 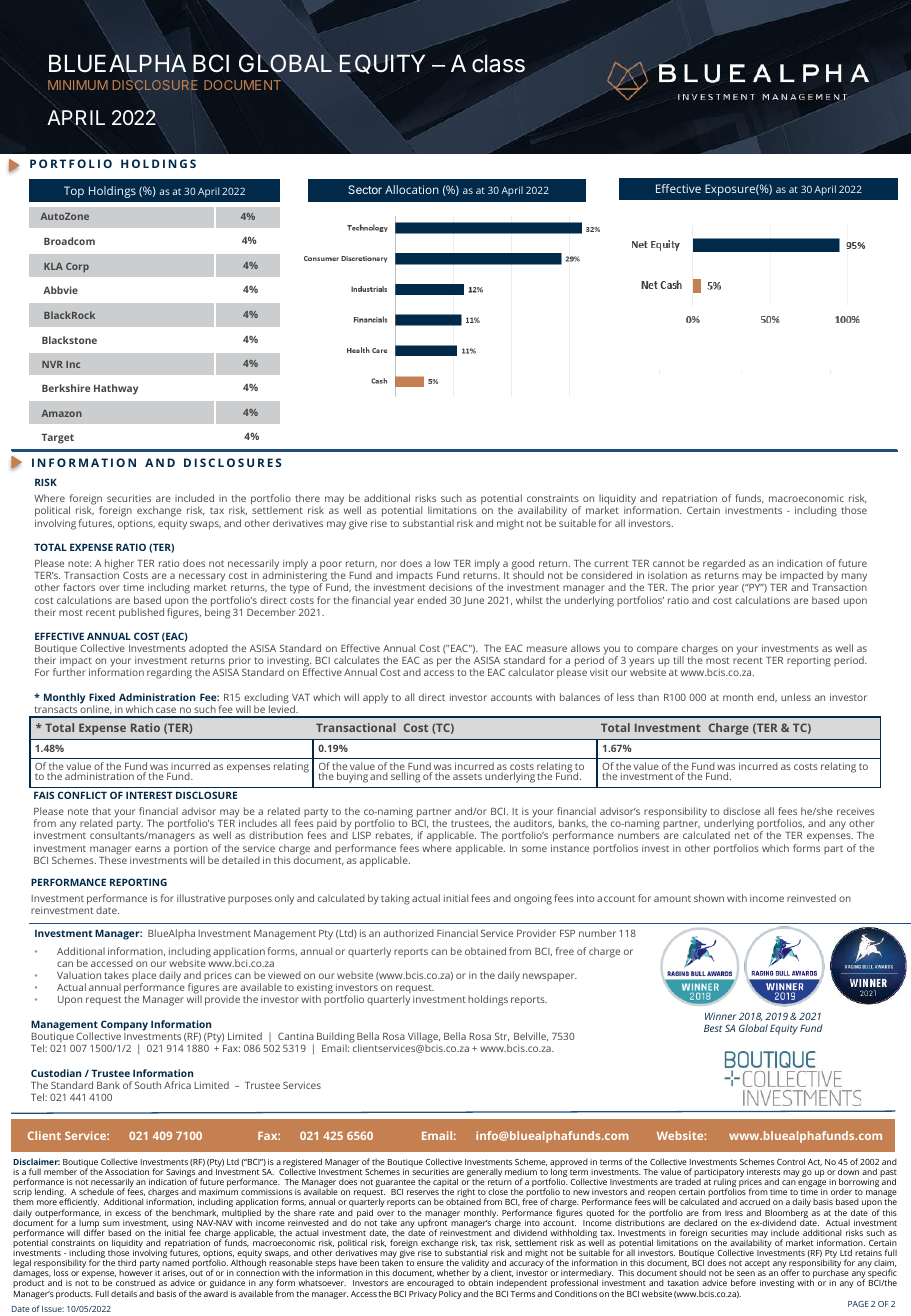 I want to click on MINIMUM, so click(x=78, y=85).
